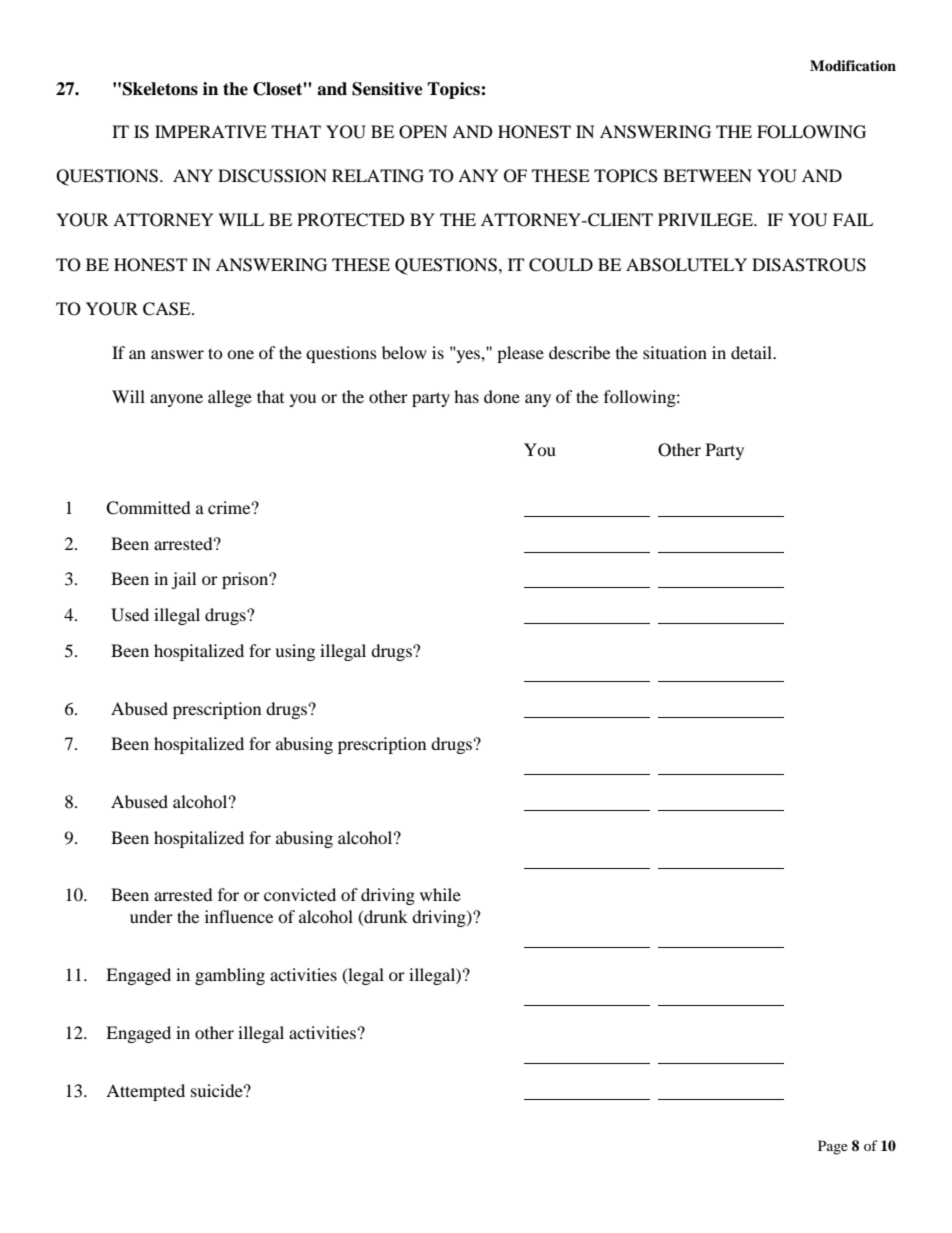 This page has height=1233, width=952. What do you see at coordinates (502, 396) in the page?
I see `done` at bounding box center [502, 396].
